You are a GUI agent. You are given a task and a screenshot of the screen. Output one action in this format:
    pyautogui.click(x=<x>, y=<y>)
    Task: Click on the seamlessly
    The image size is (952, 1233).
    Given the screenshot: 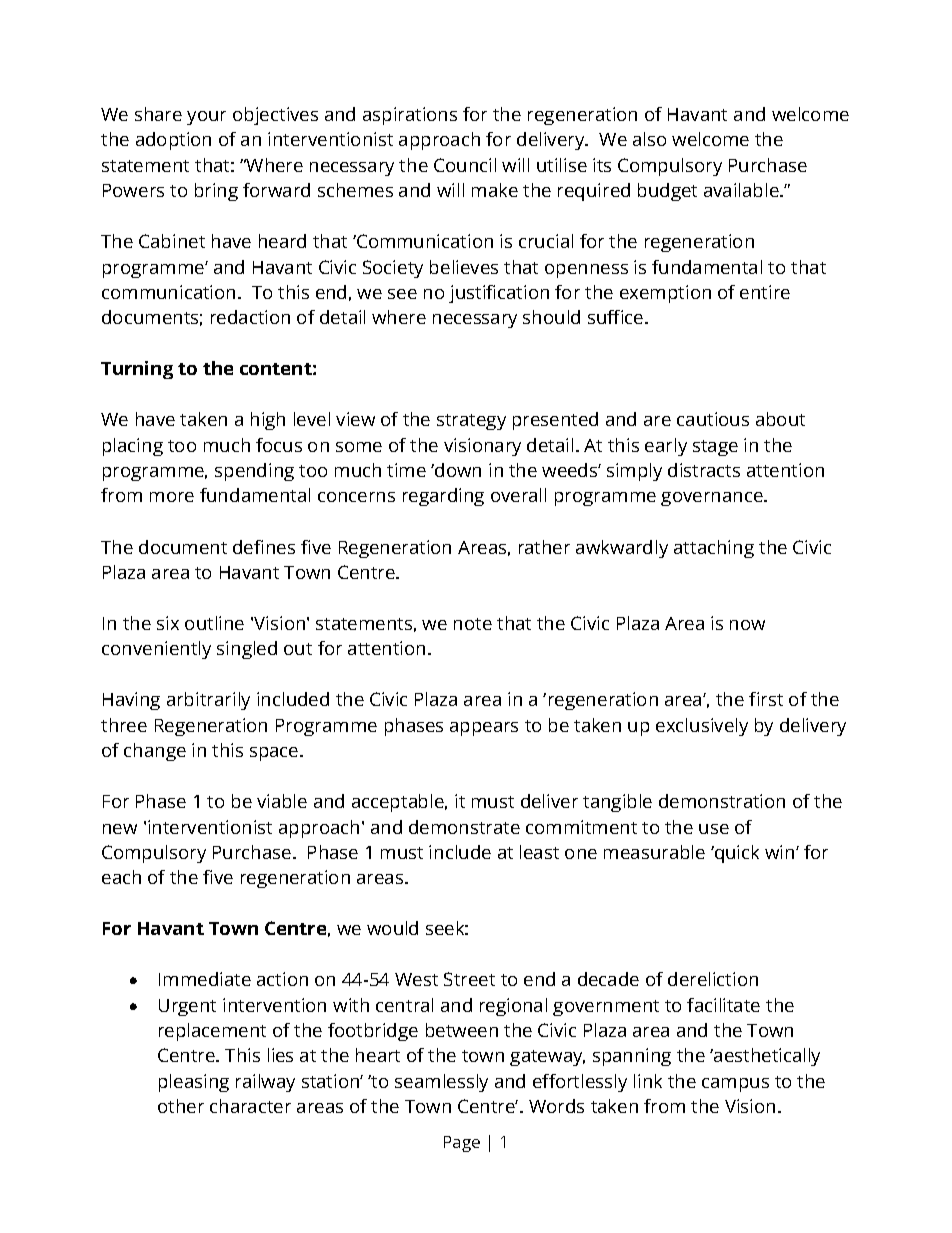 What is the action you would take?
    pyautogui.click(x=441, y=1083)
